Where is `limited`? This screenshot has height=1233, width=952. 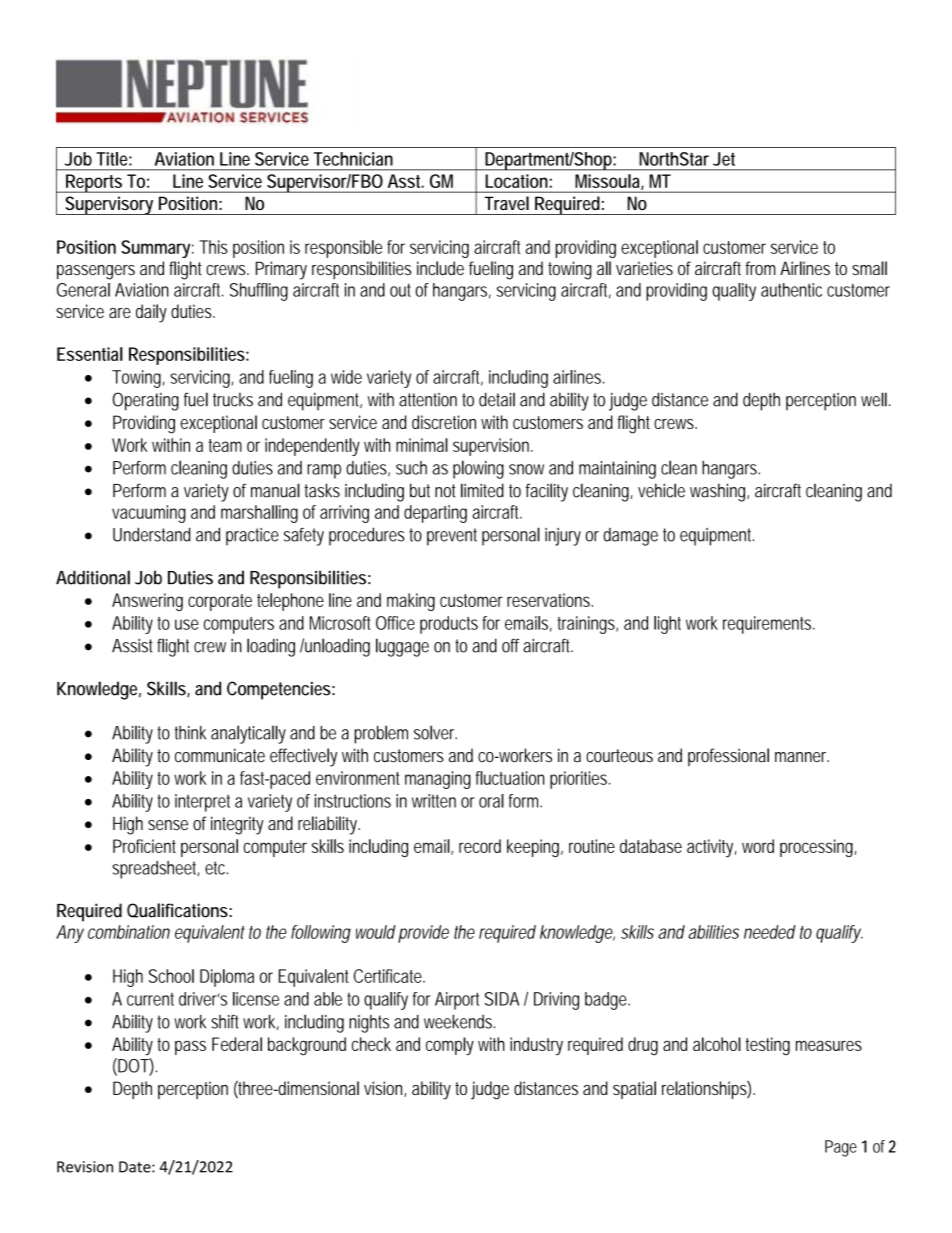 limited is located at coordinates (482, 490).
